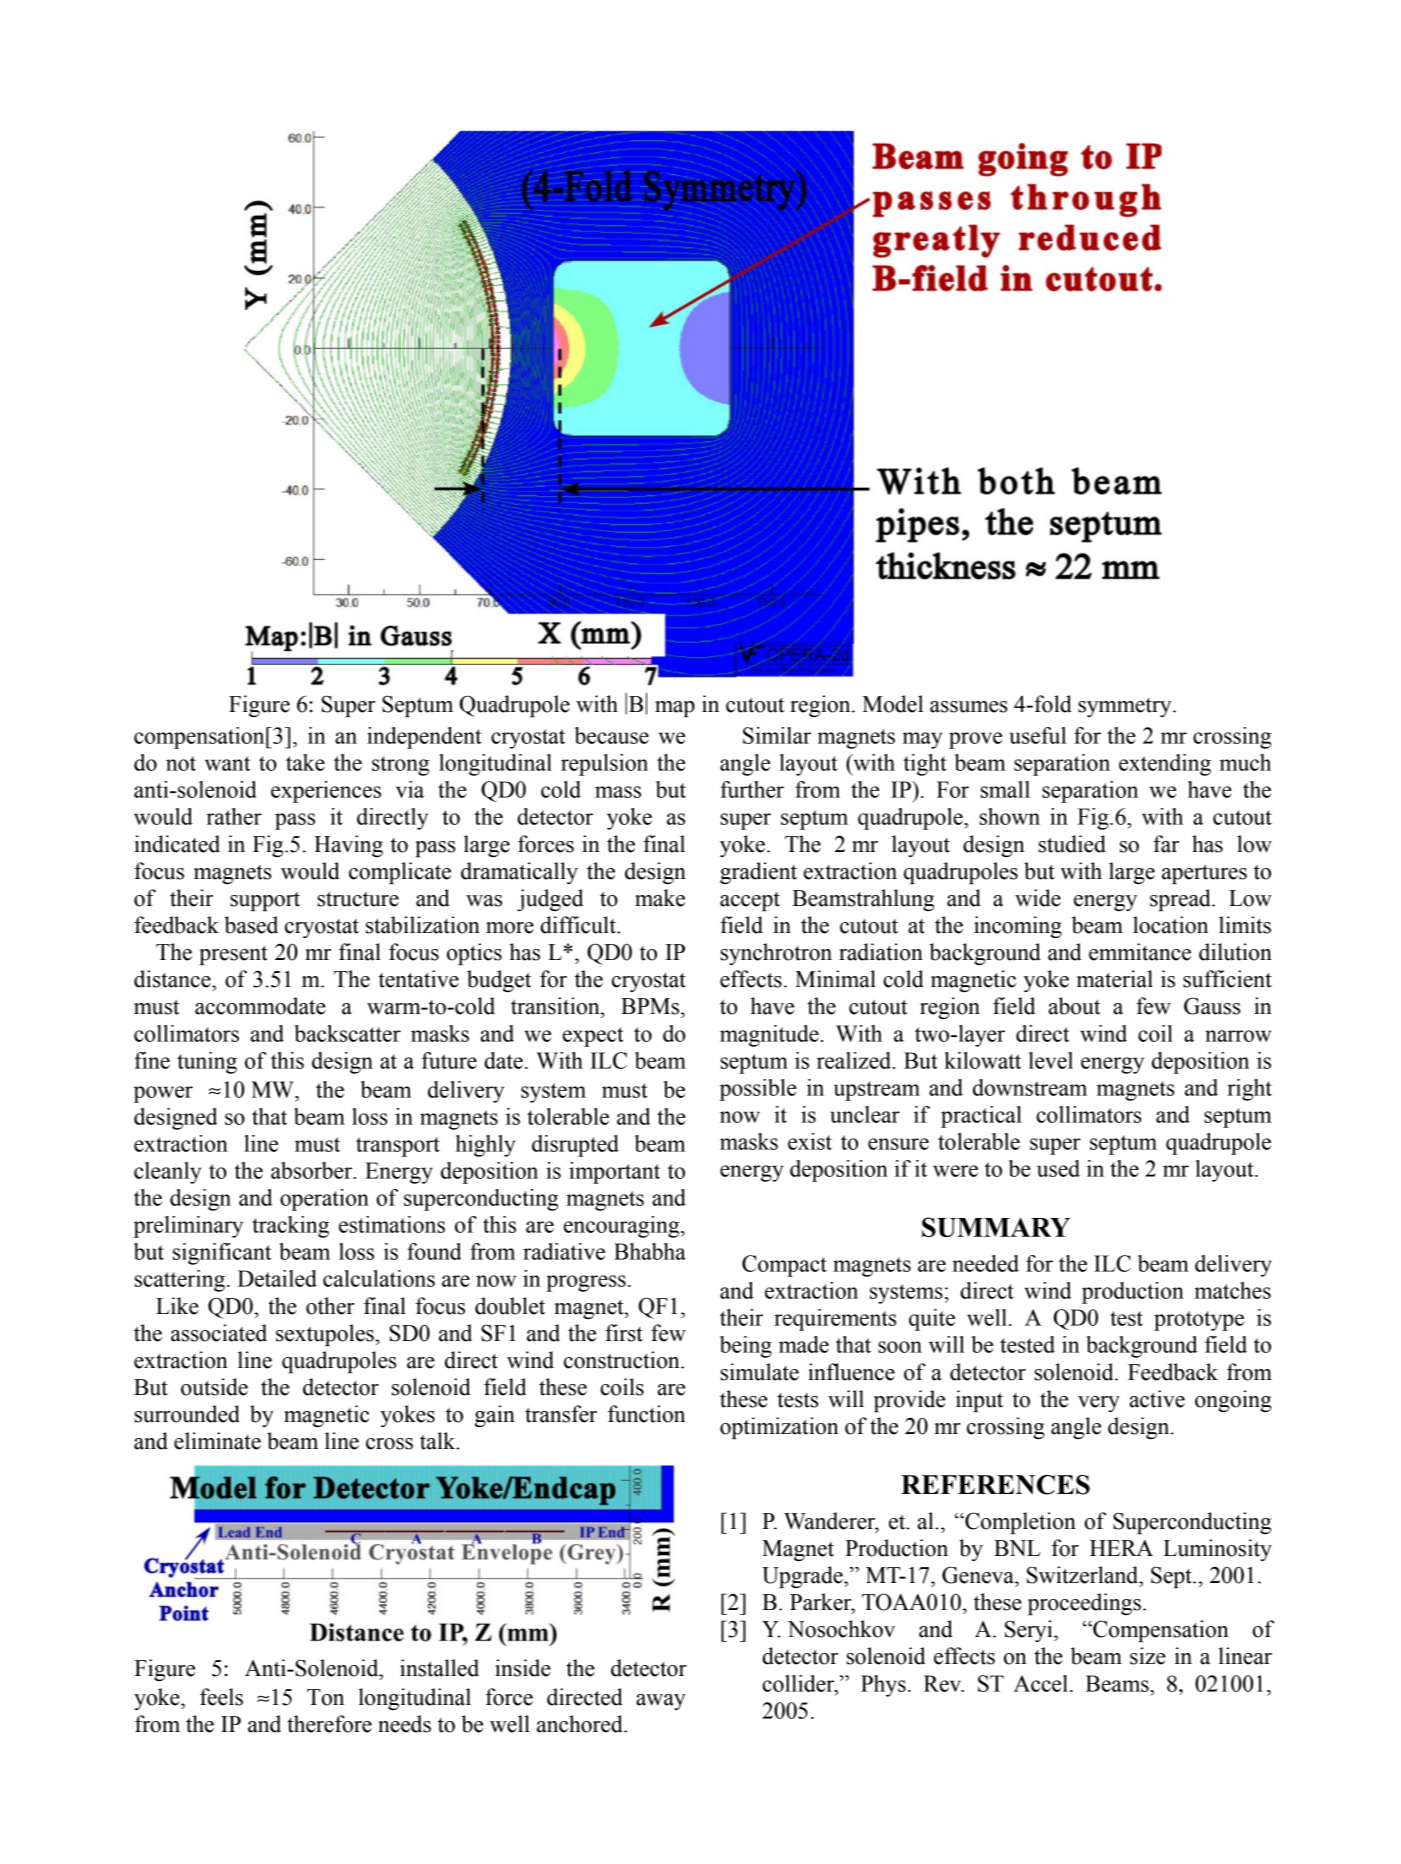 The height and width of the image is (1864, 1401). I want to click on level, so click(1051, 1060).
